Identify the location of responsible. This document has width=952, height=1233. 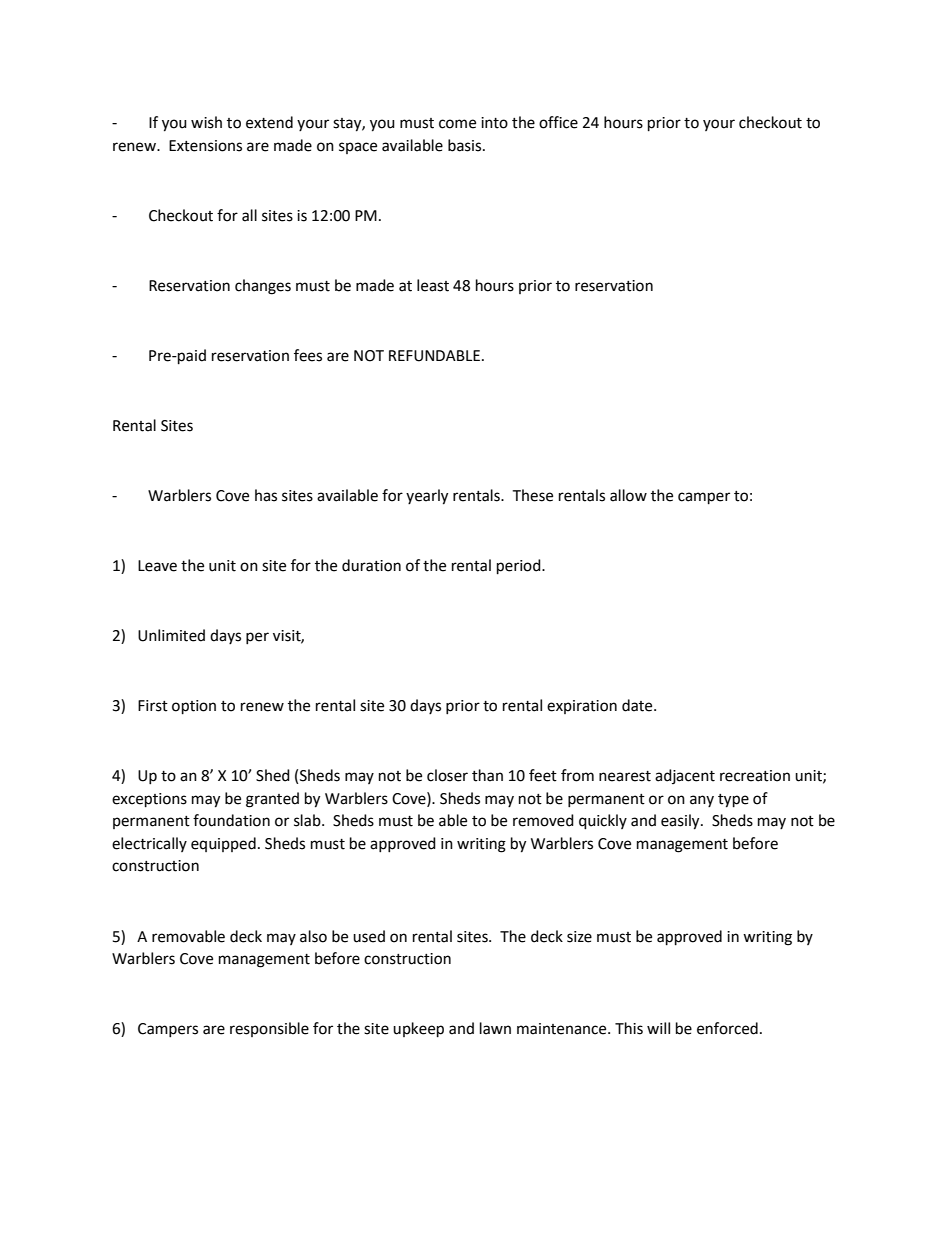
(269, 1029).
